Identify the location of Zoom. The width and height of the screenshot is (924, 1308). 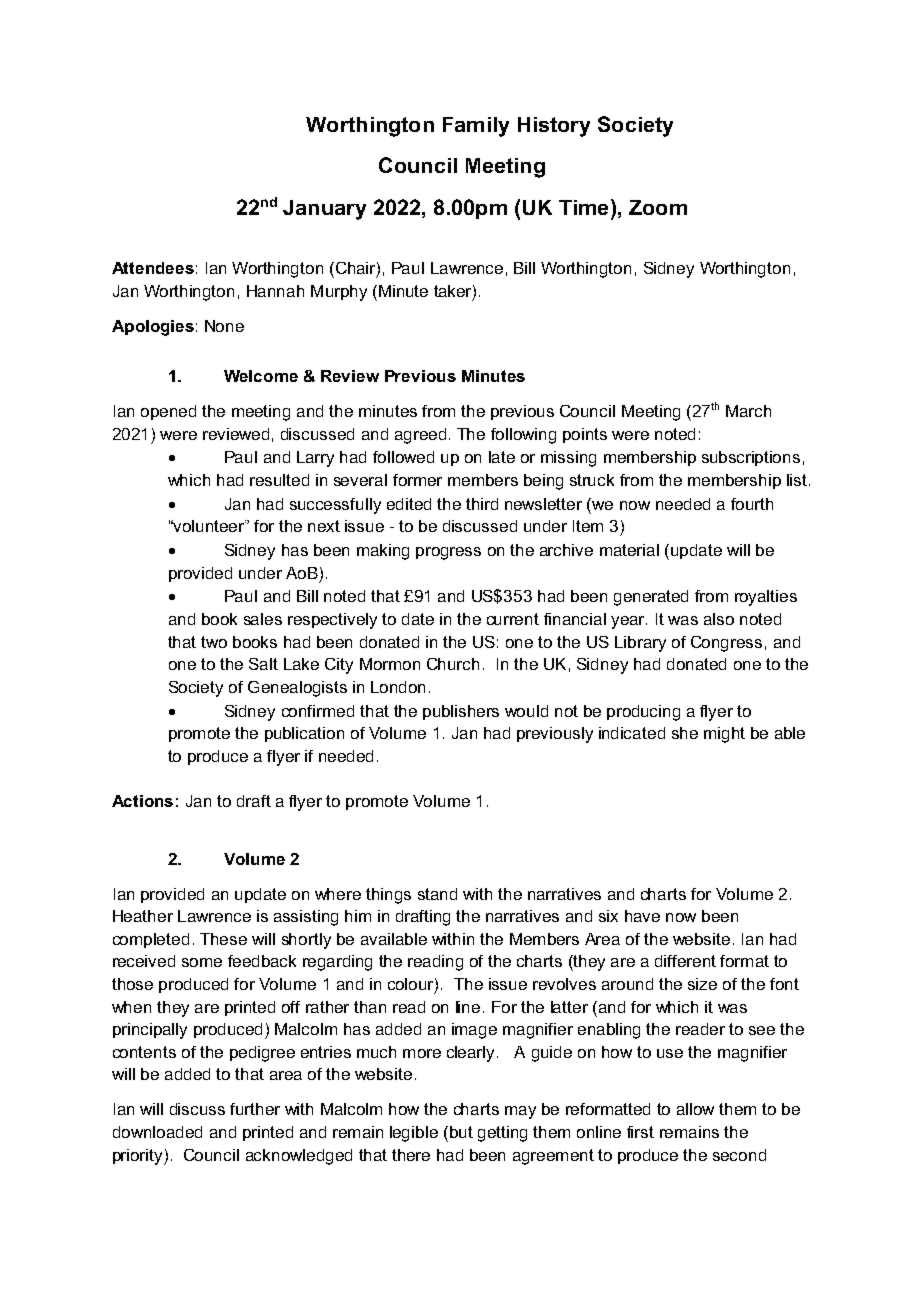
(658, 207).
